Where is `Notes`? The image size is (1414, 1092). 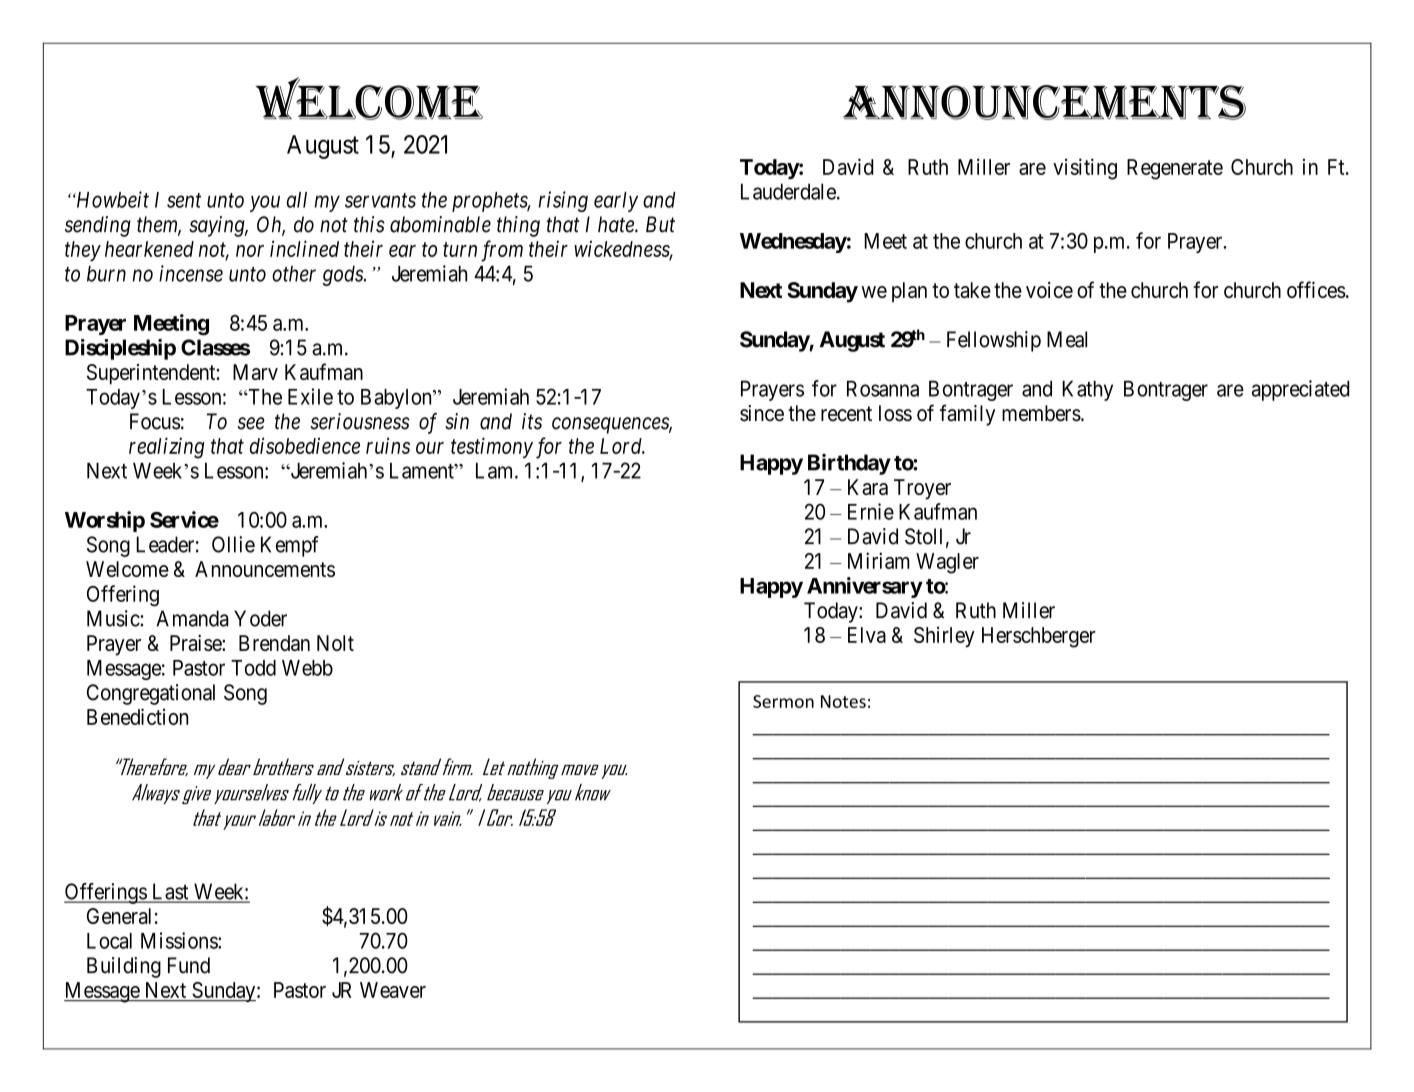
Notes is located at coordinates (843, 701).
